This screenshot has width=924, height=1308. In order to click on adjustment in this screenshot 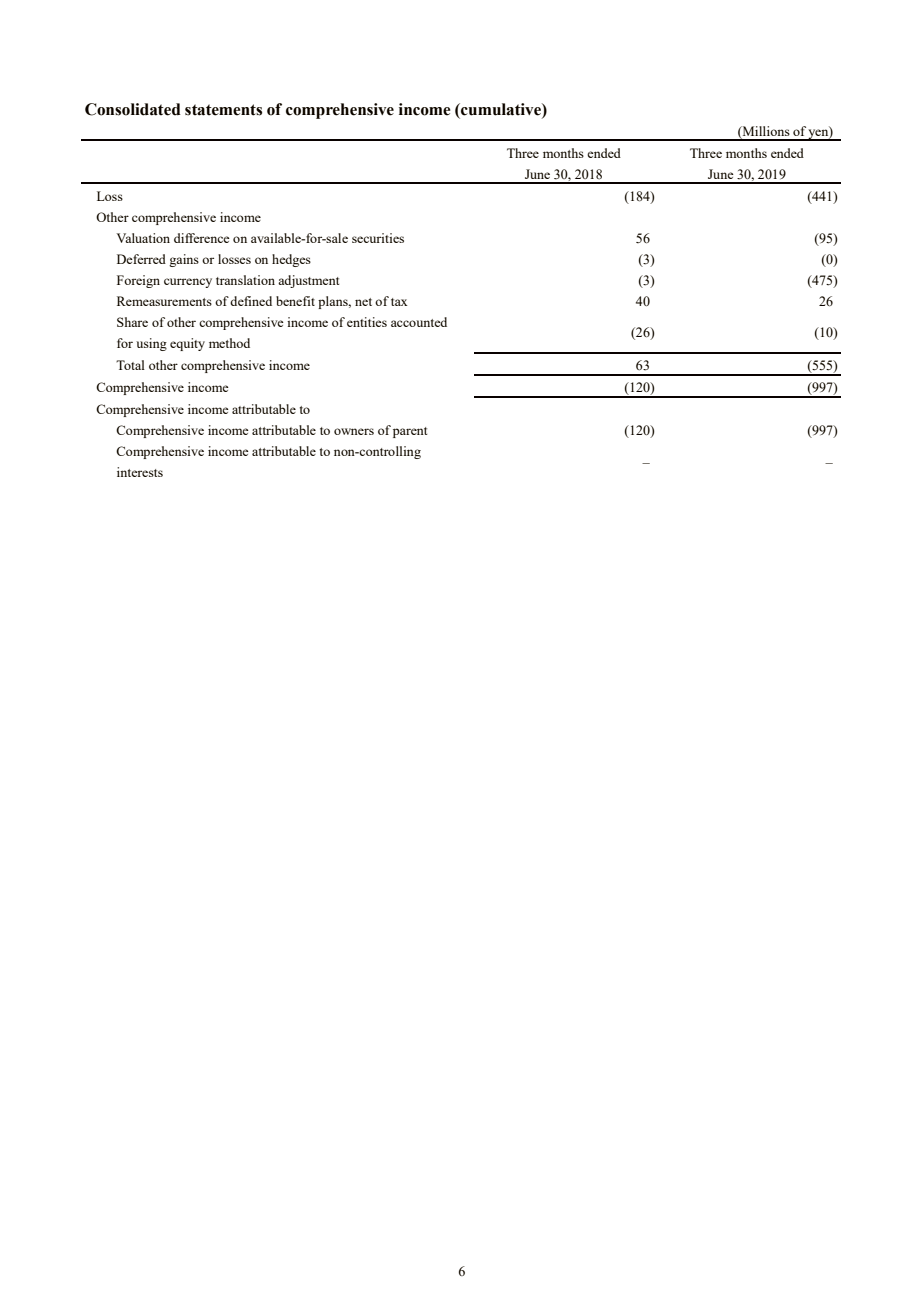, I will do `click(308, 281)`.
